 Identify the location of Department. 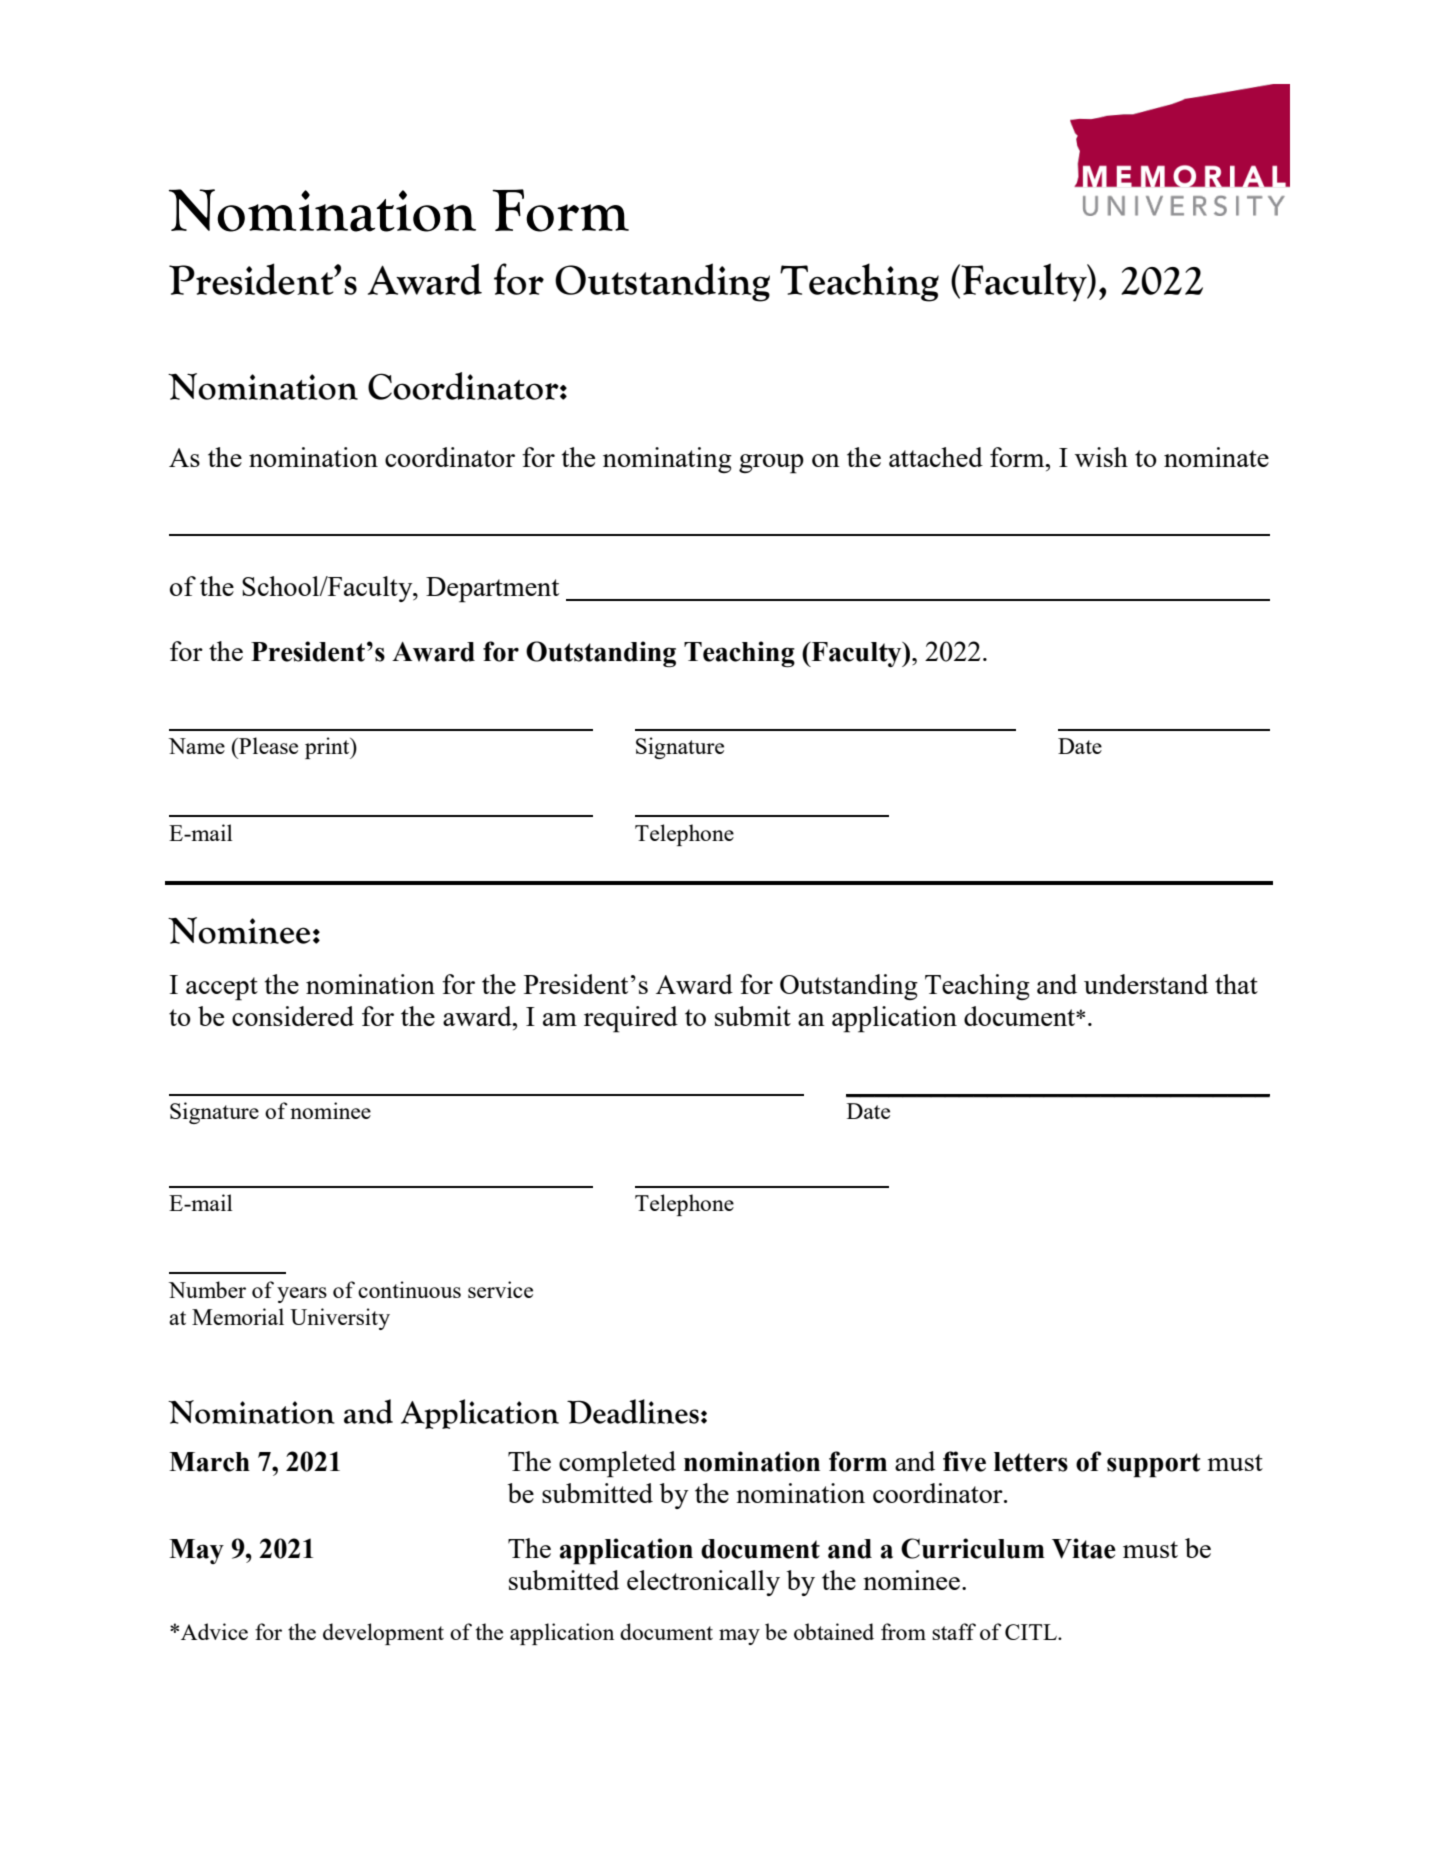
(492, 590).
